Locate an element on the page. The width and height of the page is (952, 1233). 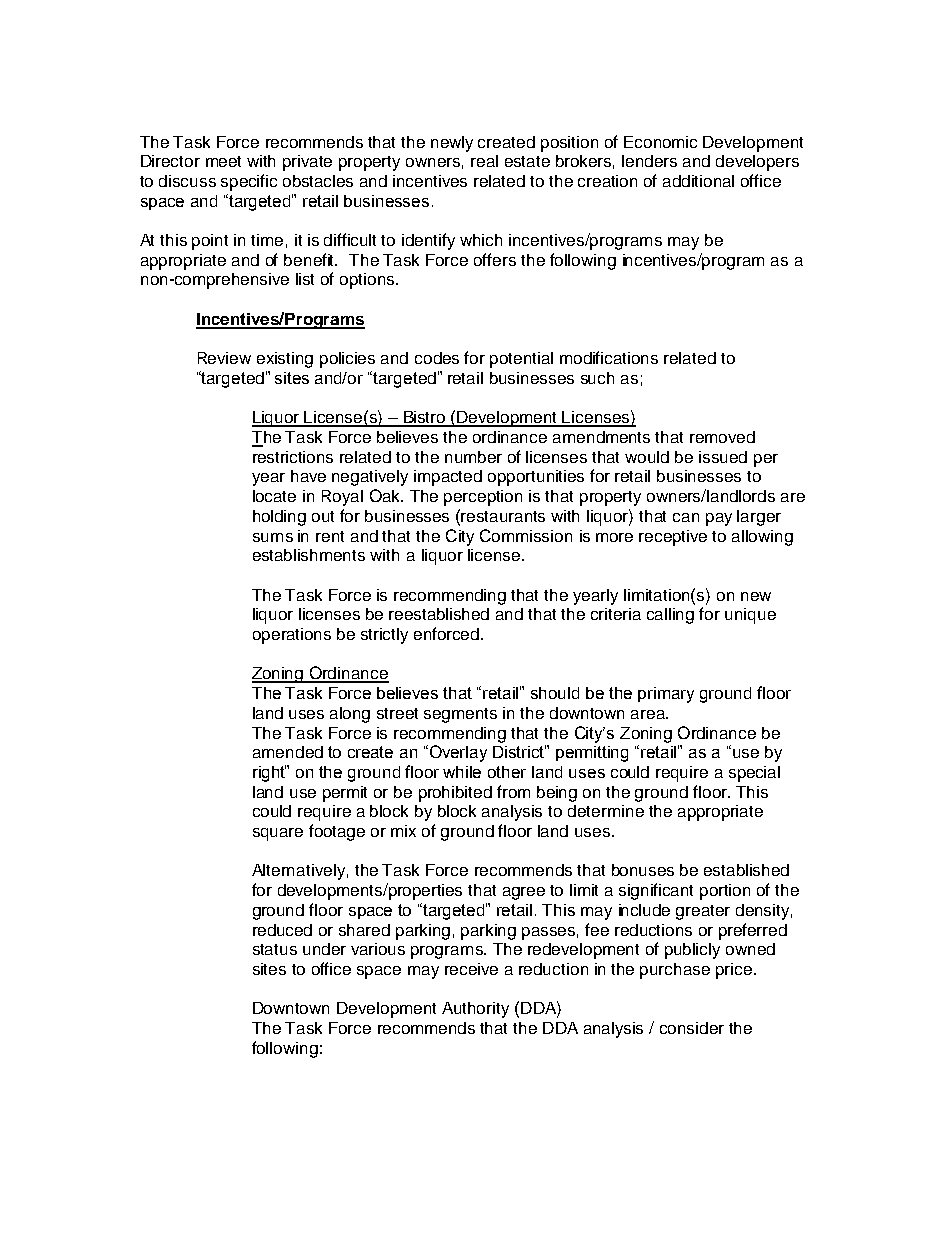
Authority is located at coordinates (475, 1010).
